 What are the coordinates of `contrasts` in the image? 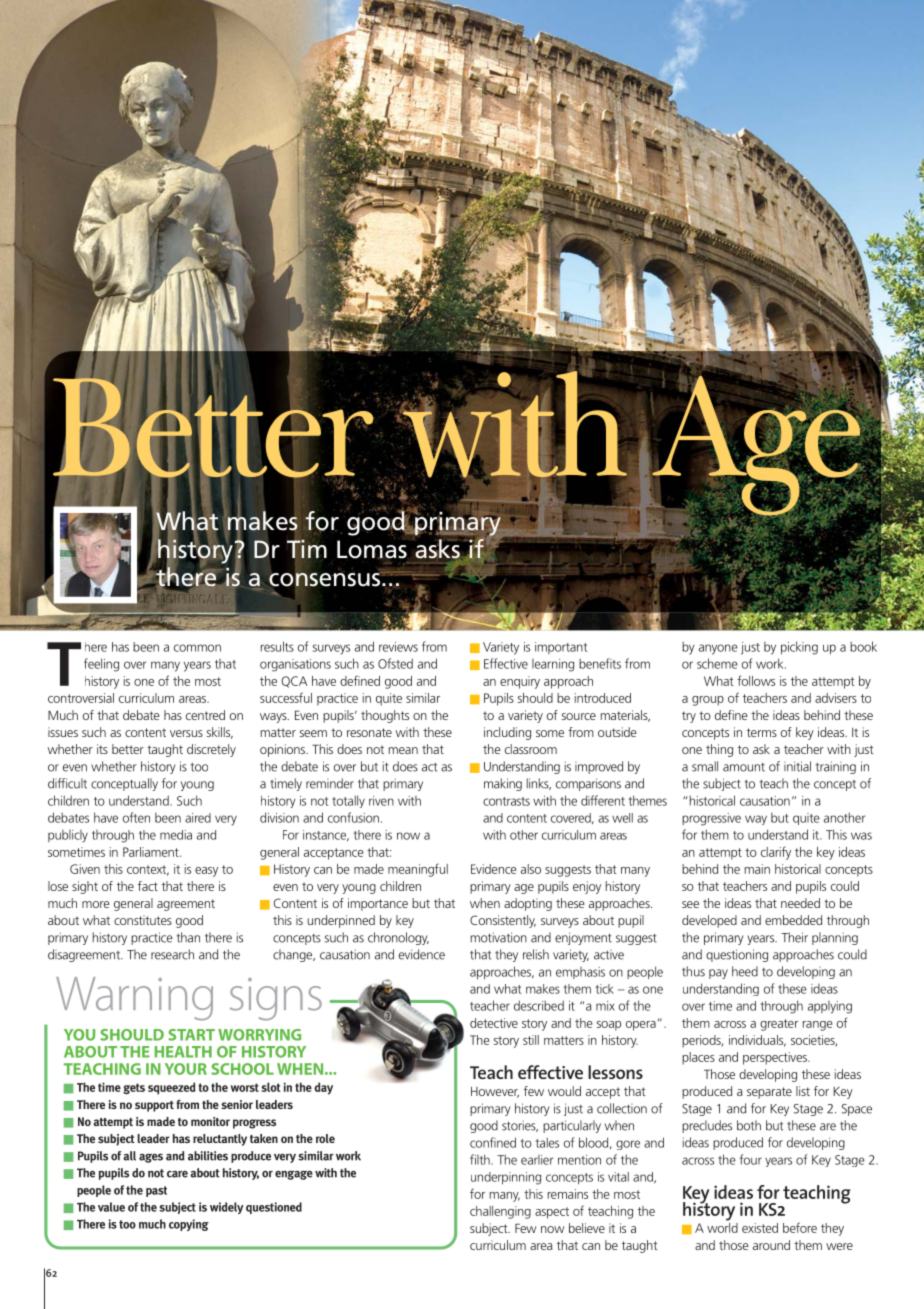 It's located at (506, 801).
